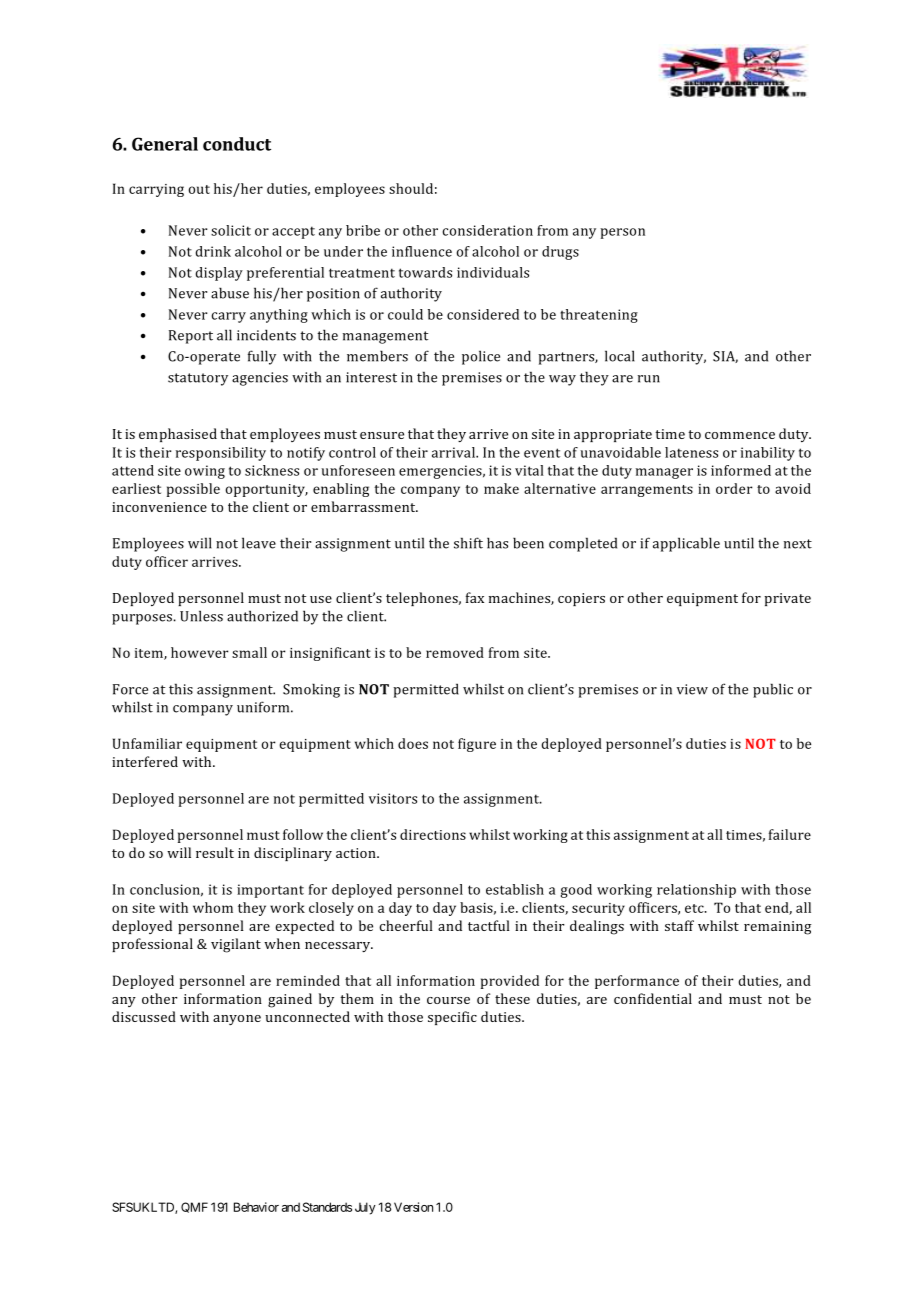 The height and width of the image is (1308, 924). Describe the element at coordinates (193, 490) in the image. I see `possible` at that location.
